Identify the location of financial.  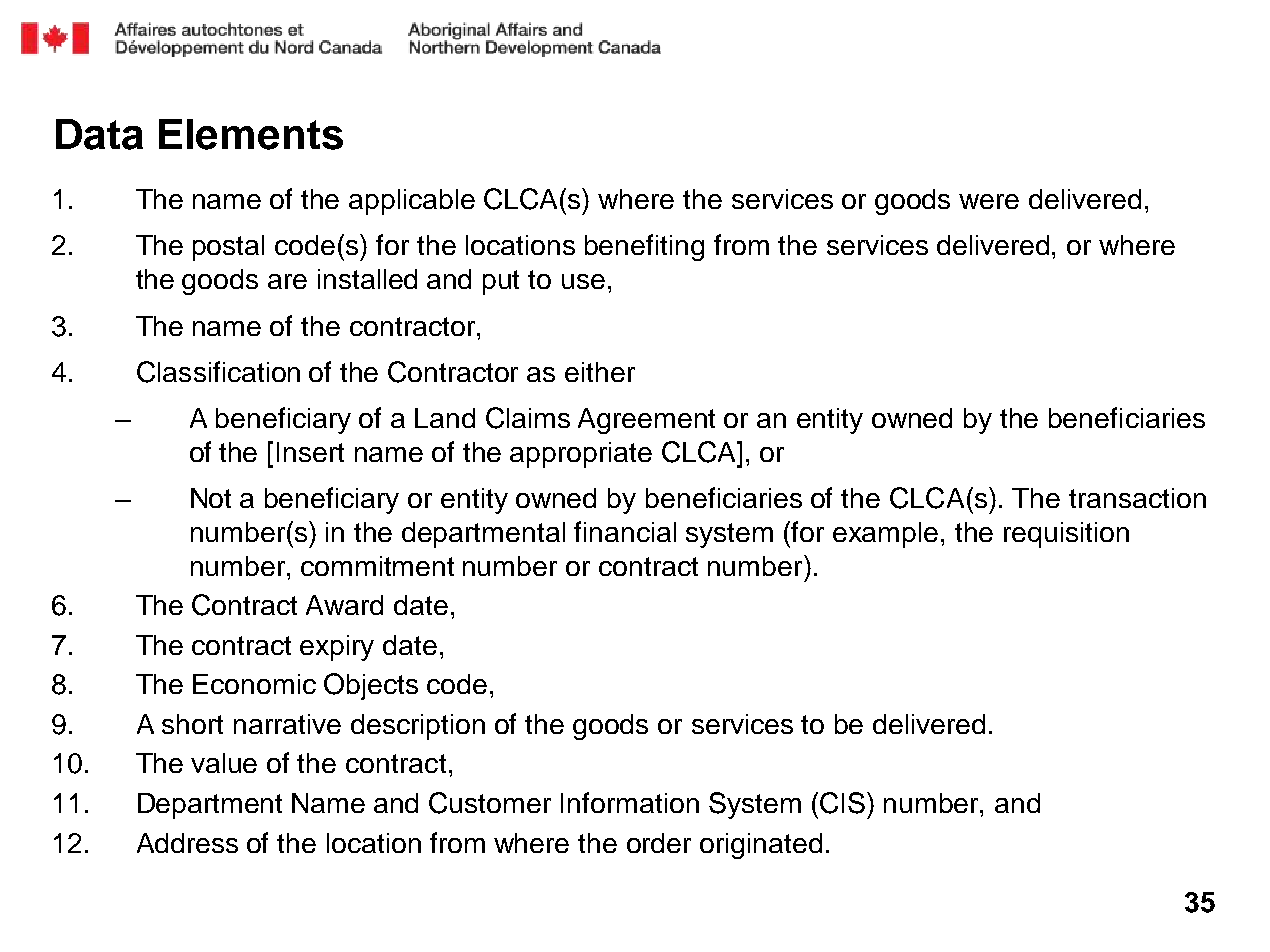
(625, 531).
